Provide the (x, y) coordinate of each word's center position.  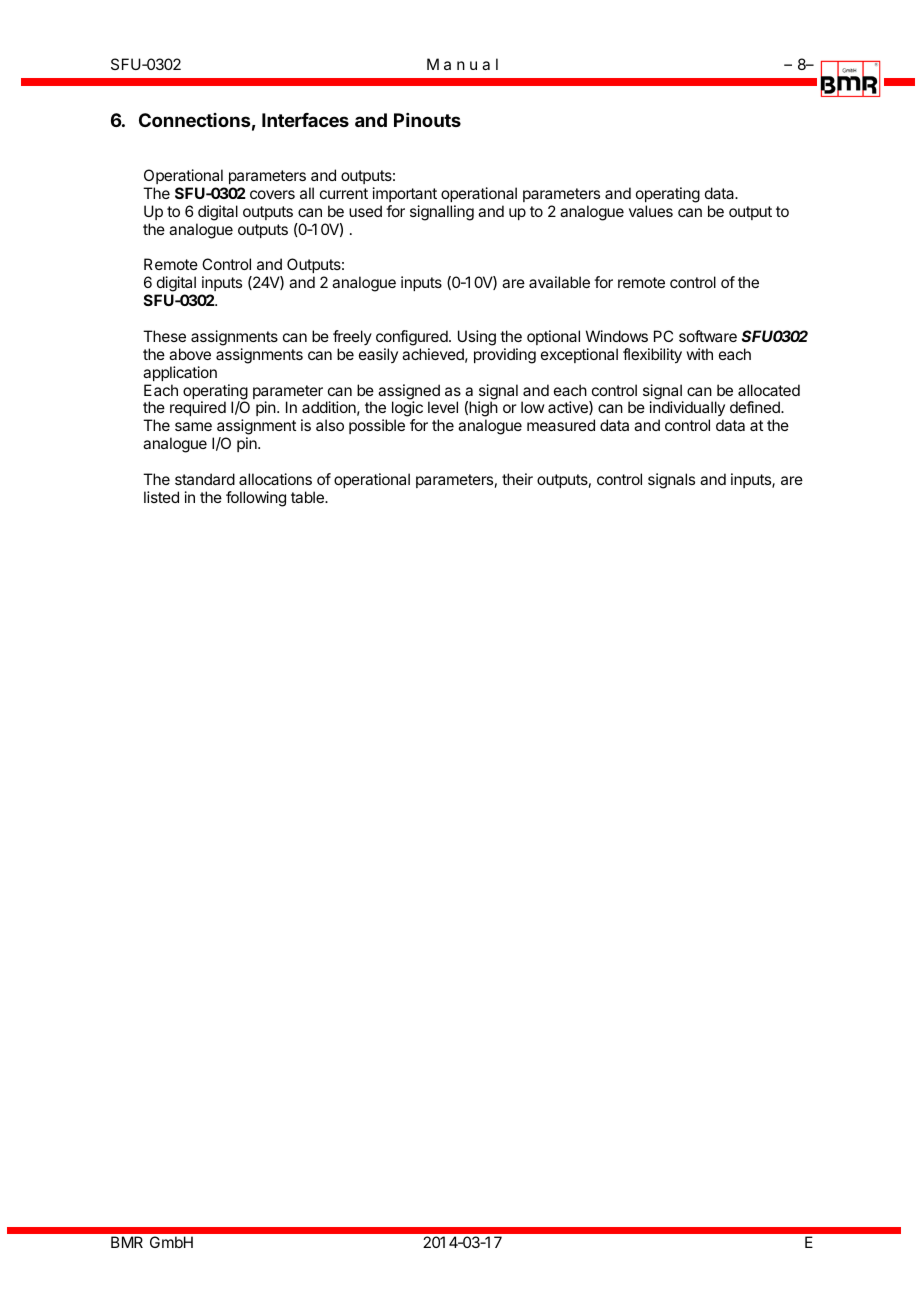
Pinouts (427, 120)
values (651, 211)
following (256, 499)
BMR (127, 1242)
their (517, 479)
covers (272, 194)
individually (687, 410)
